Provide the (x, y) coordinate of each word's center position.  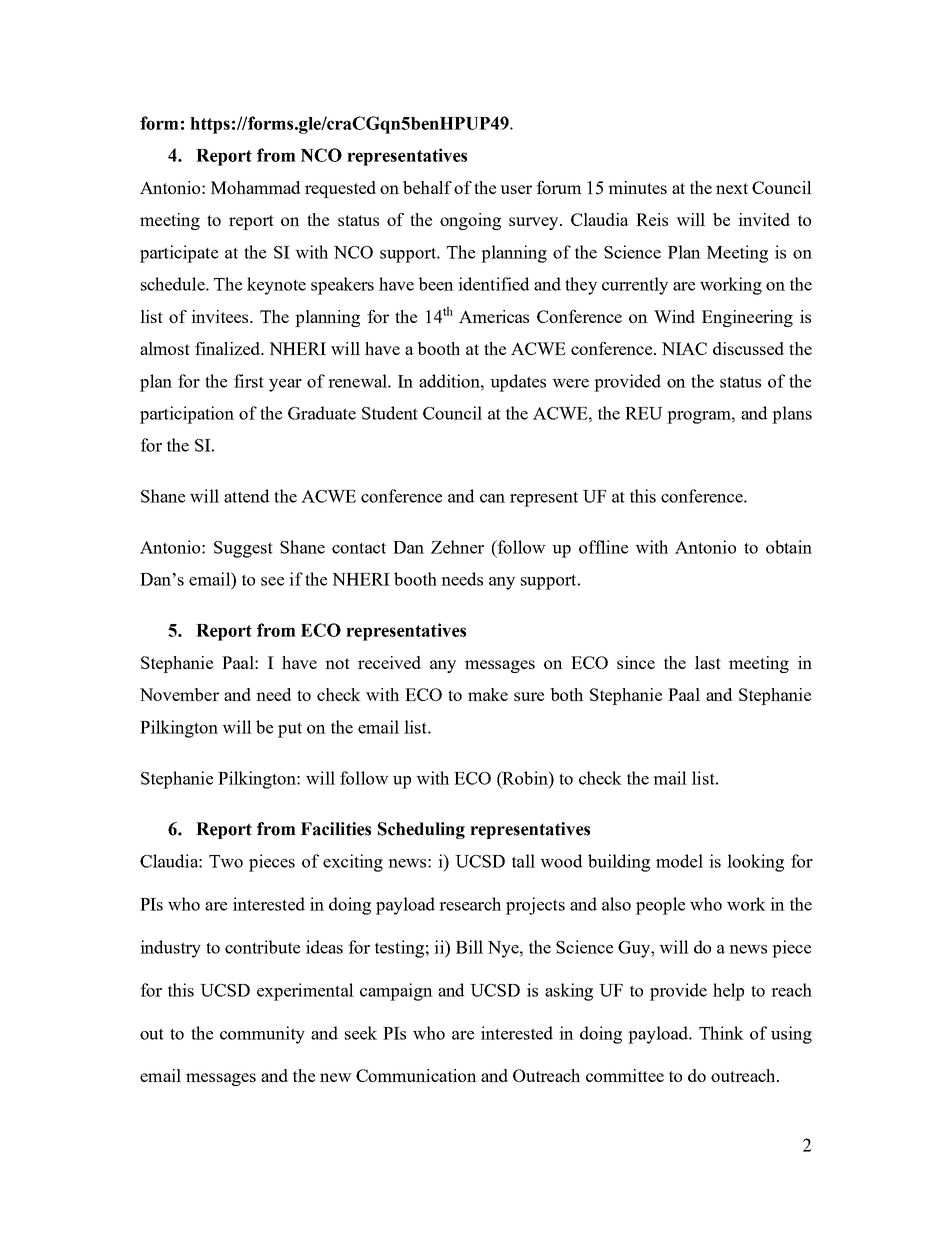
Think (721, 1033)
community (262, 1035)
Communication (416, 1075)
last (708, 662)
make (488, 694)
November (179, 694)
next (732, 188)
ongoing (470, 221)
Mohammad (255, 187)
